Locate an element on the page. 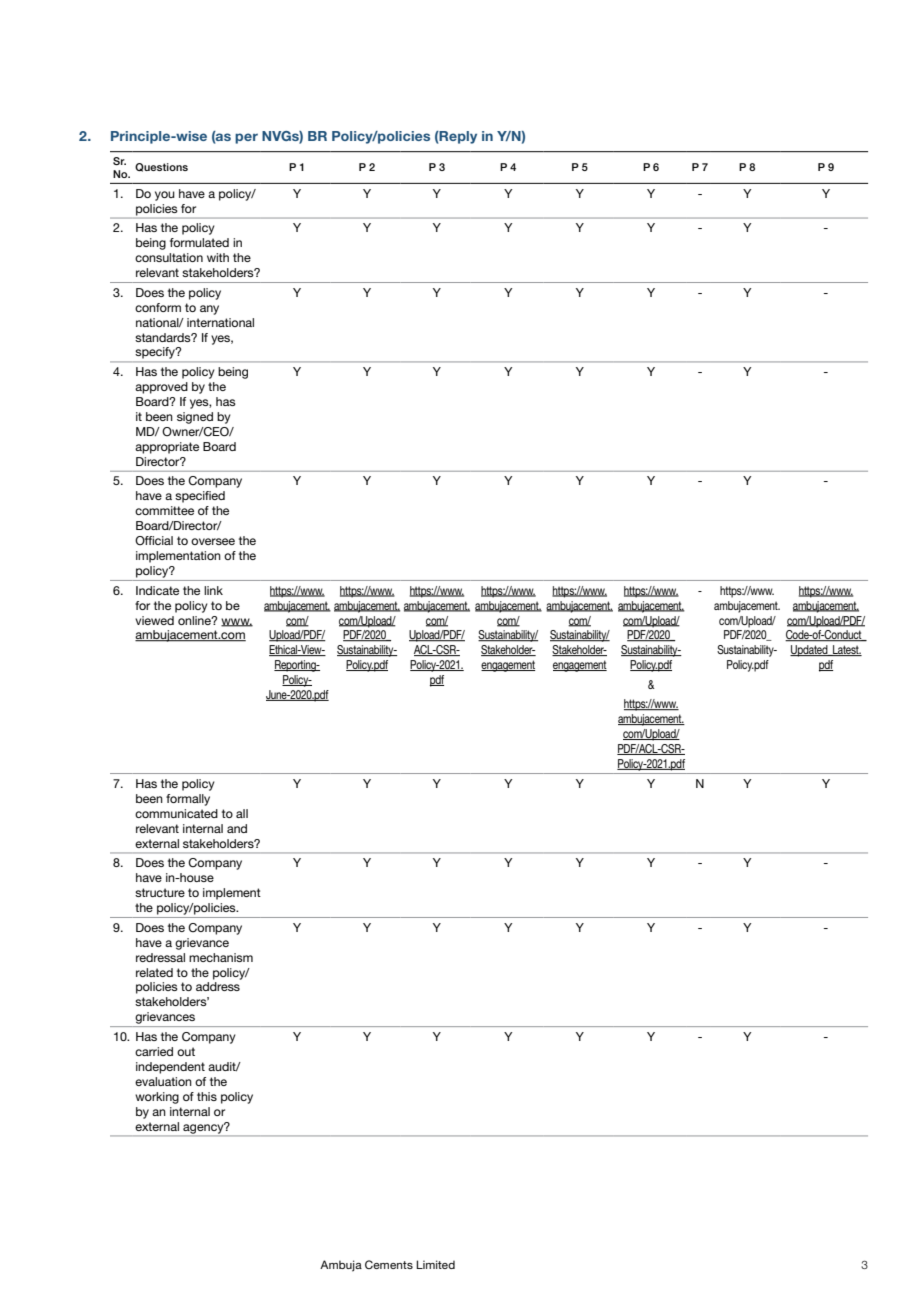 This page has width=924, height=1308. with is located at coordinates (218, 257).
